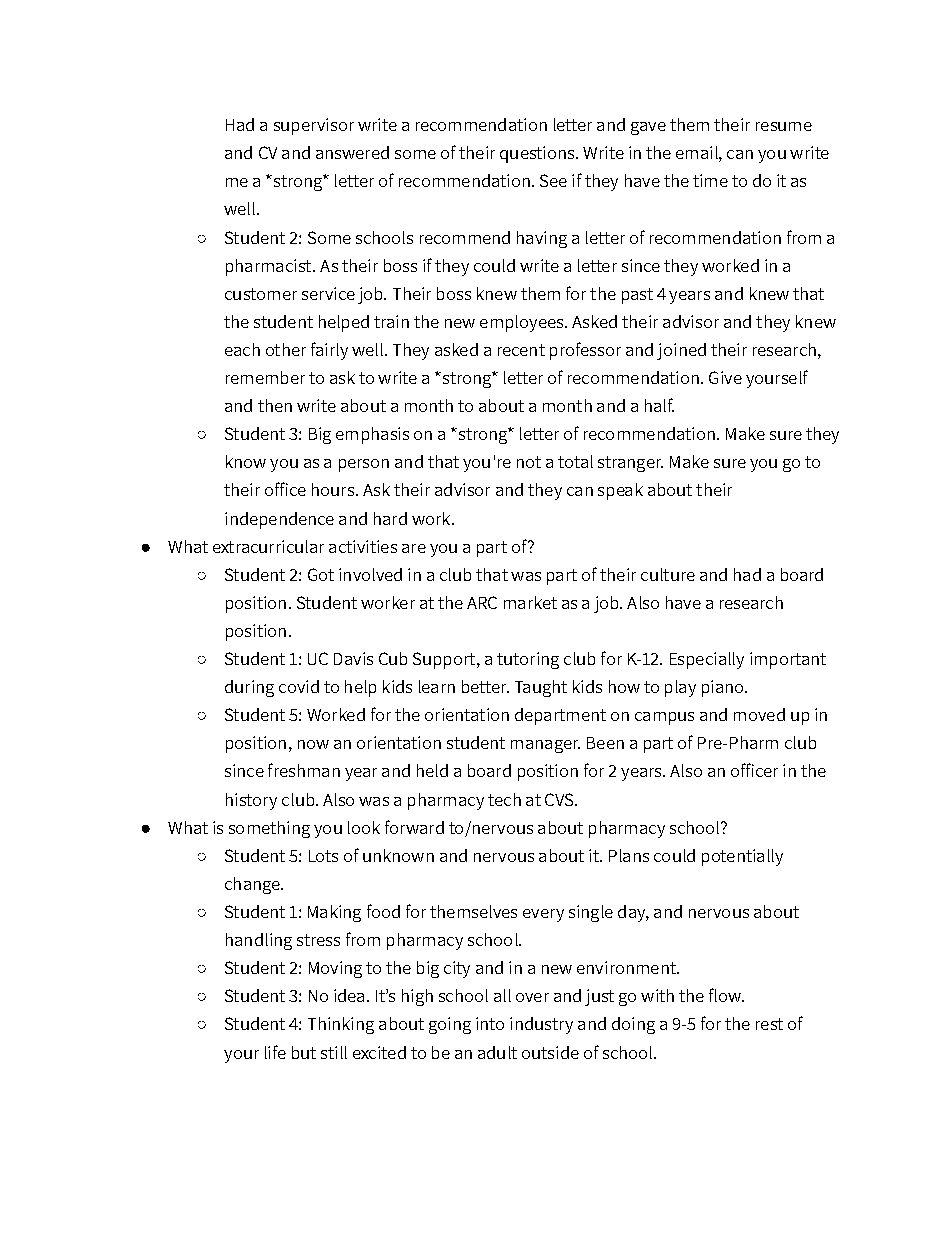 Image resolution: width=952 pixels, height=1233 pixels. I want to click on manager, so click(545, 746).
